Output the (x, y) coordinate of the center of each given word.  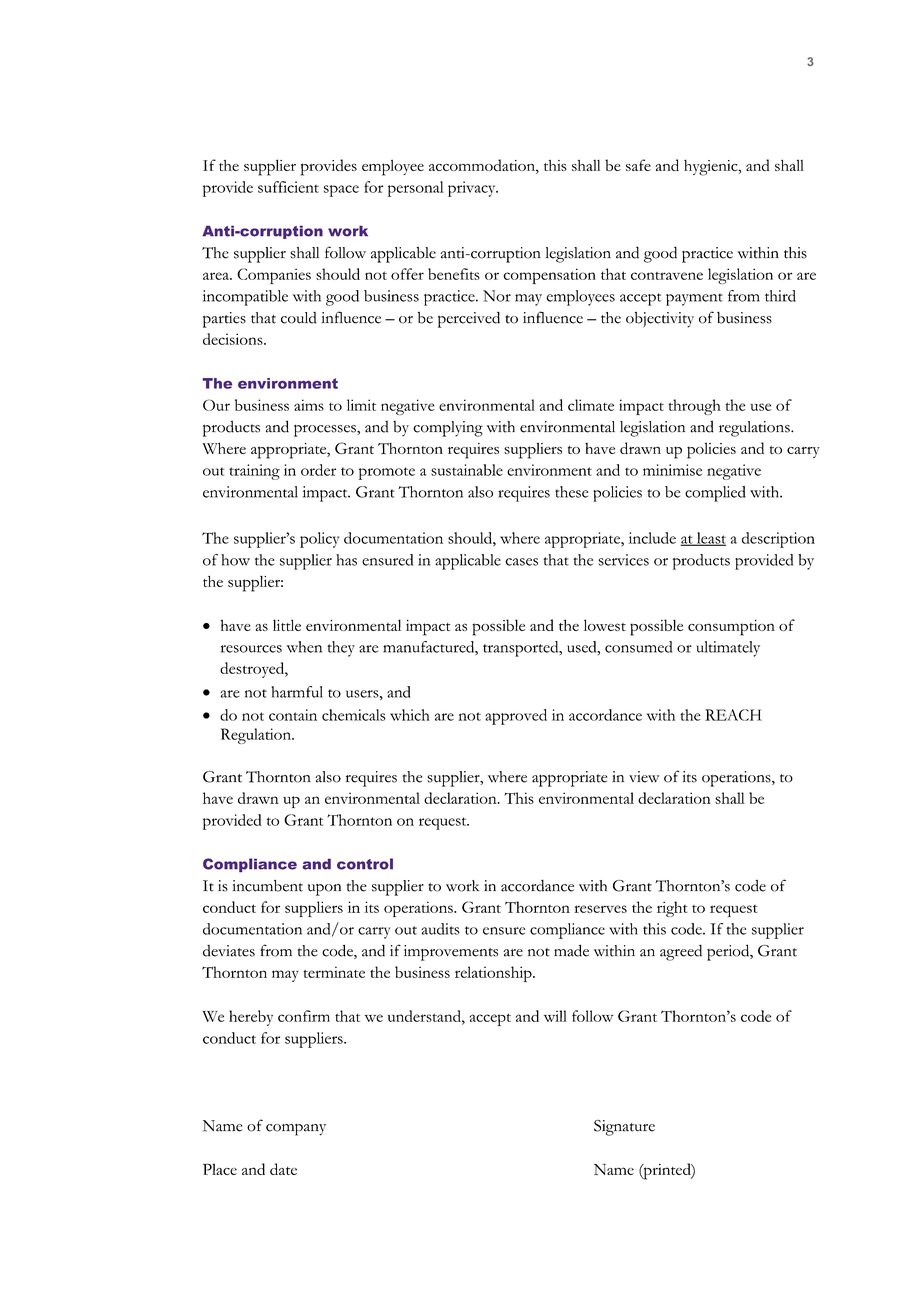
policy (319, 540)
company (296, 1130)
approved (516, 717)
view (644, 777)
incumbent (268, 886)
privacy (473, 189)
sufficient (288, 187)
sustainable (467, 470)
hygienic (712, 168)
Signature (624, 1128)
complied (715, 494)
